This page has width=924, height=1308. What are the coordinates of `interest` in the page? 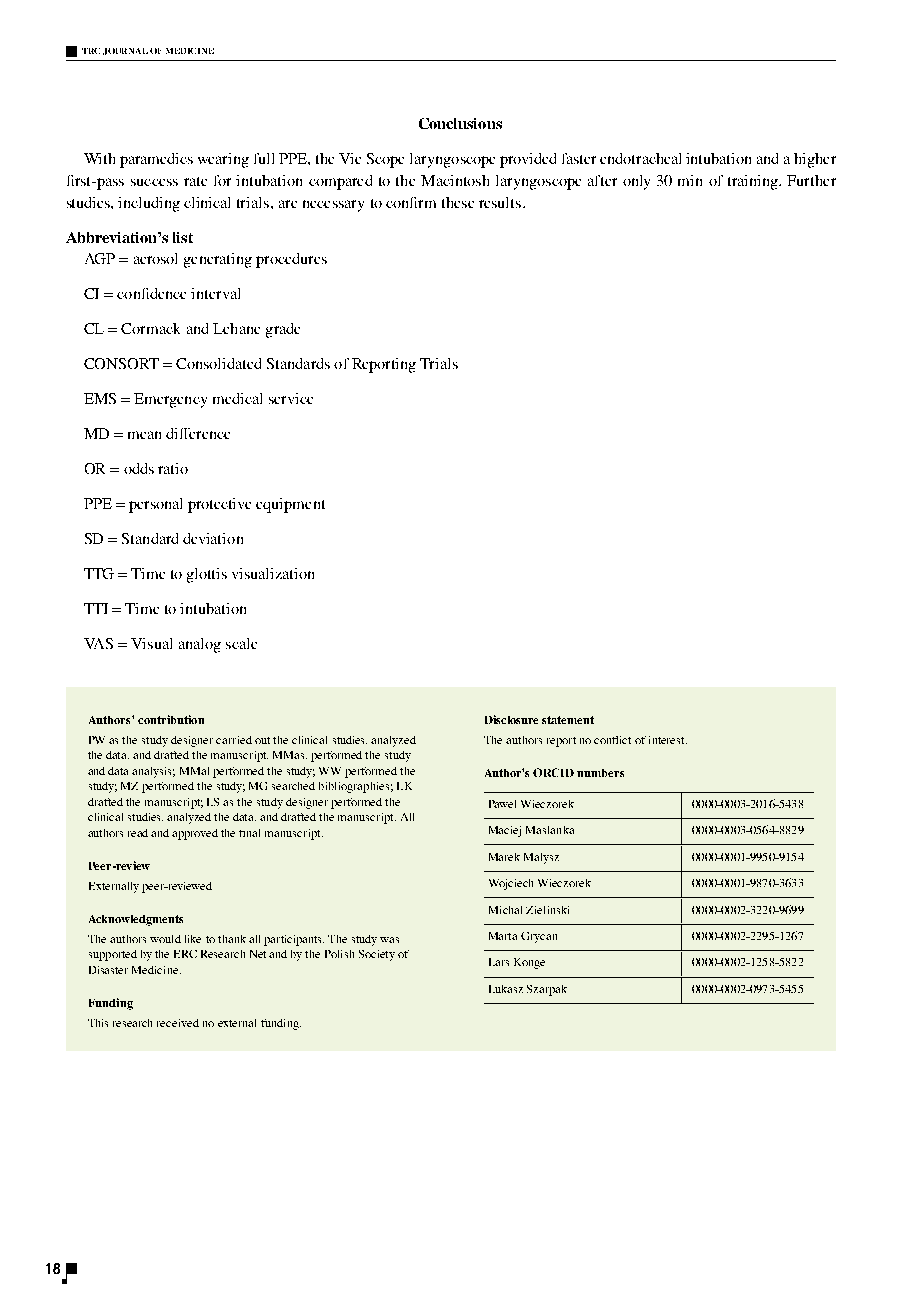 It's located at (668, 740).
